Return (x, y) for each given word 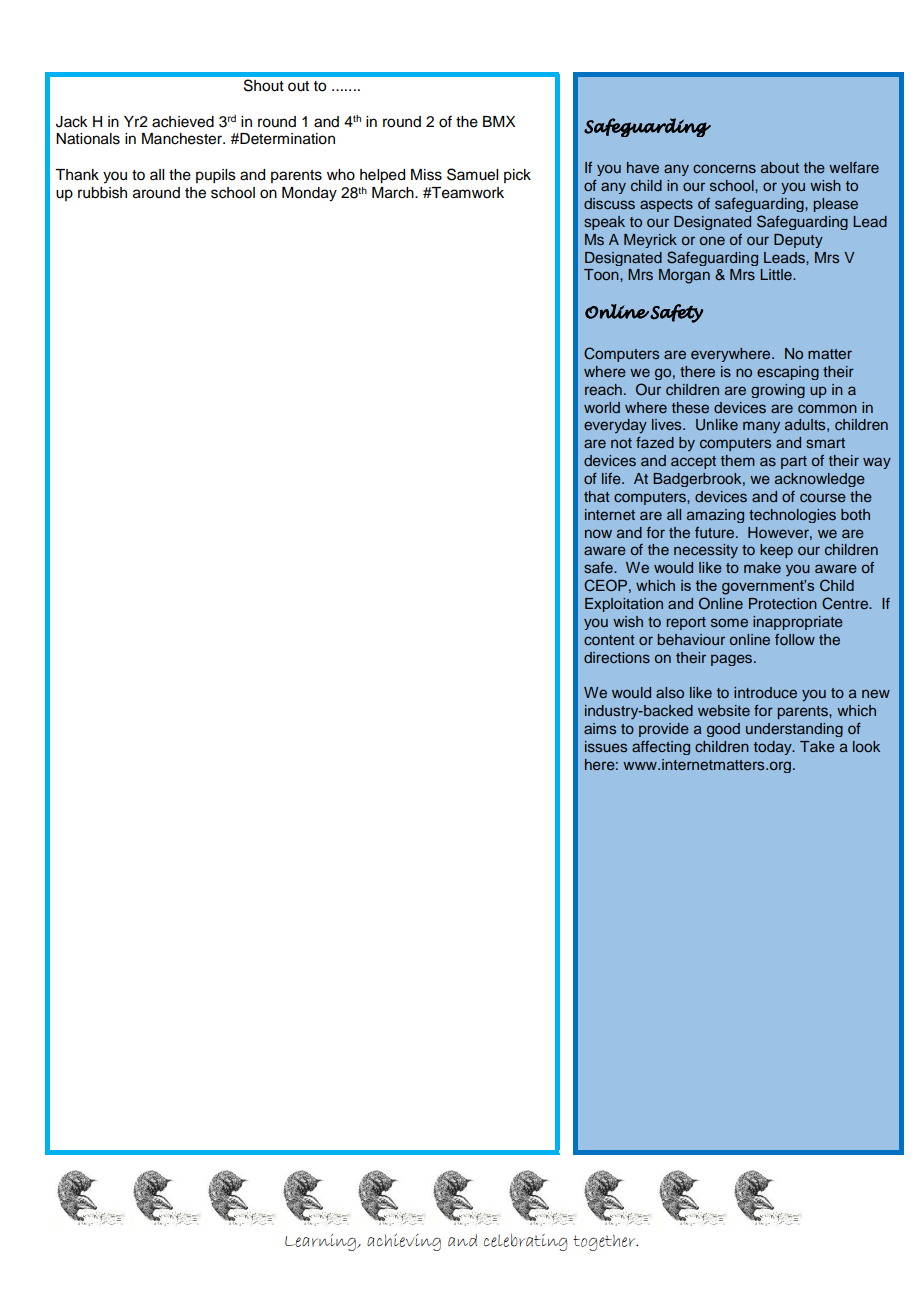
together (605, 1242)
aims (600, 728)
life (612, 478)
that (597, 496)
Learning (321, 1242)
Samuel (472, 174)
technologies (792, 516)
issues (606, 746)
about (780, 167)
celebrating (526, 1242)
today (774, 748)
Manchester (183, 139)
